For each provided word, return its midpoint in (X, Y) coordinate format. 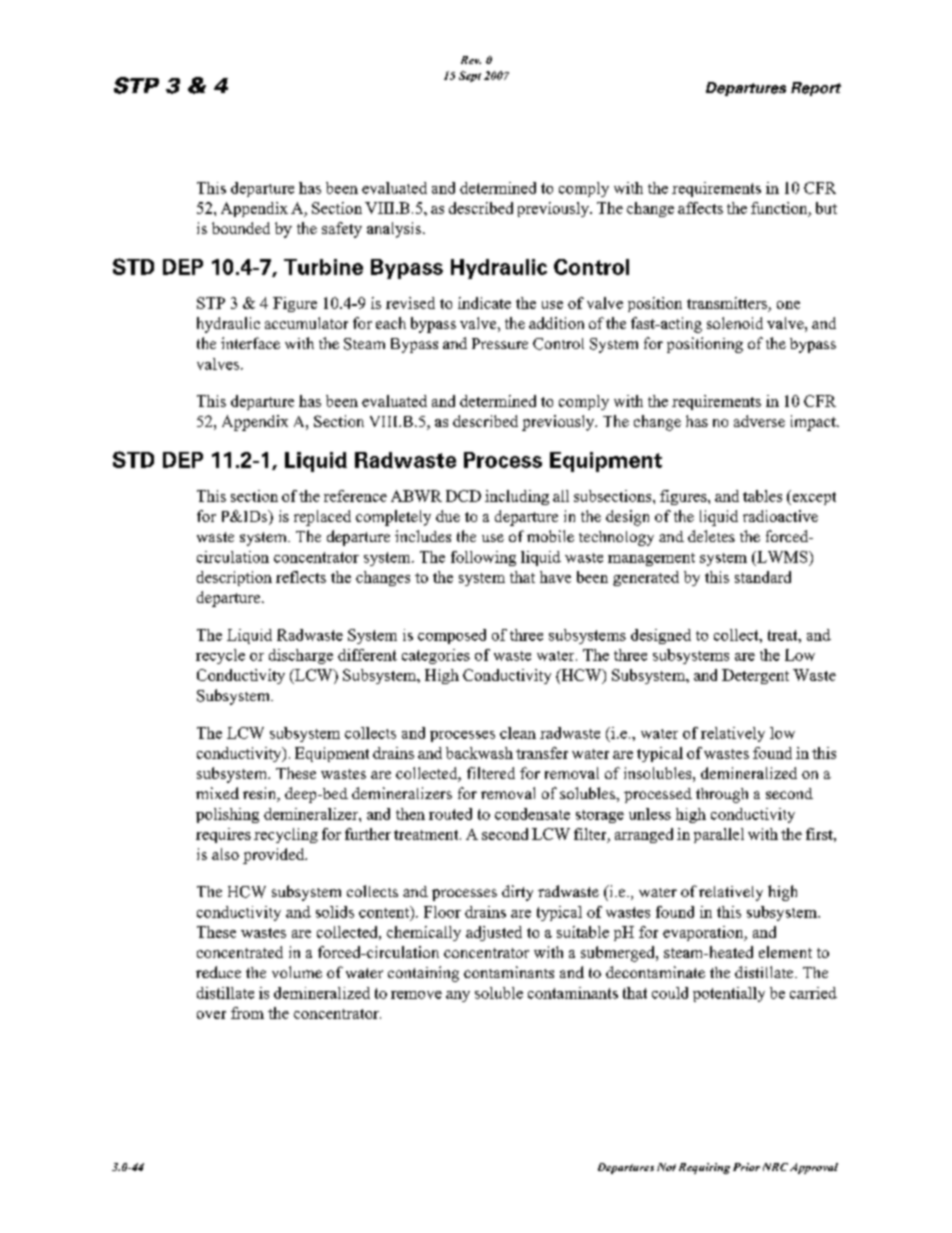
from (247, 1013)
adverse (759, 421)
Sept (470, 76)
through (722, 795)
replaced (322, 518)
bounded (241, 228)
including (517, 497)
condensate (532, 814)
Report (816, 89)
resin (261, 794)
